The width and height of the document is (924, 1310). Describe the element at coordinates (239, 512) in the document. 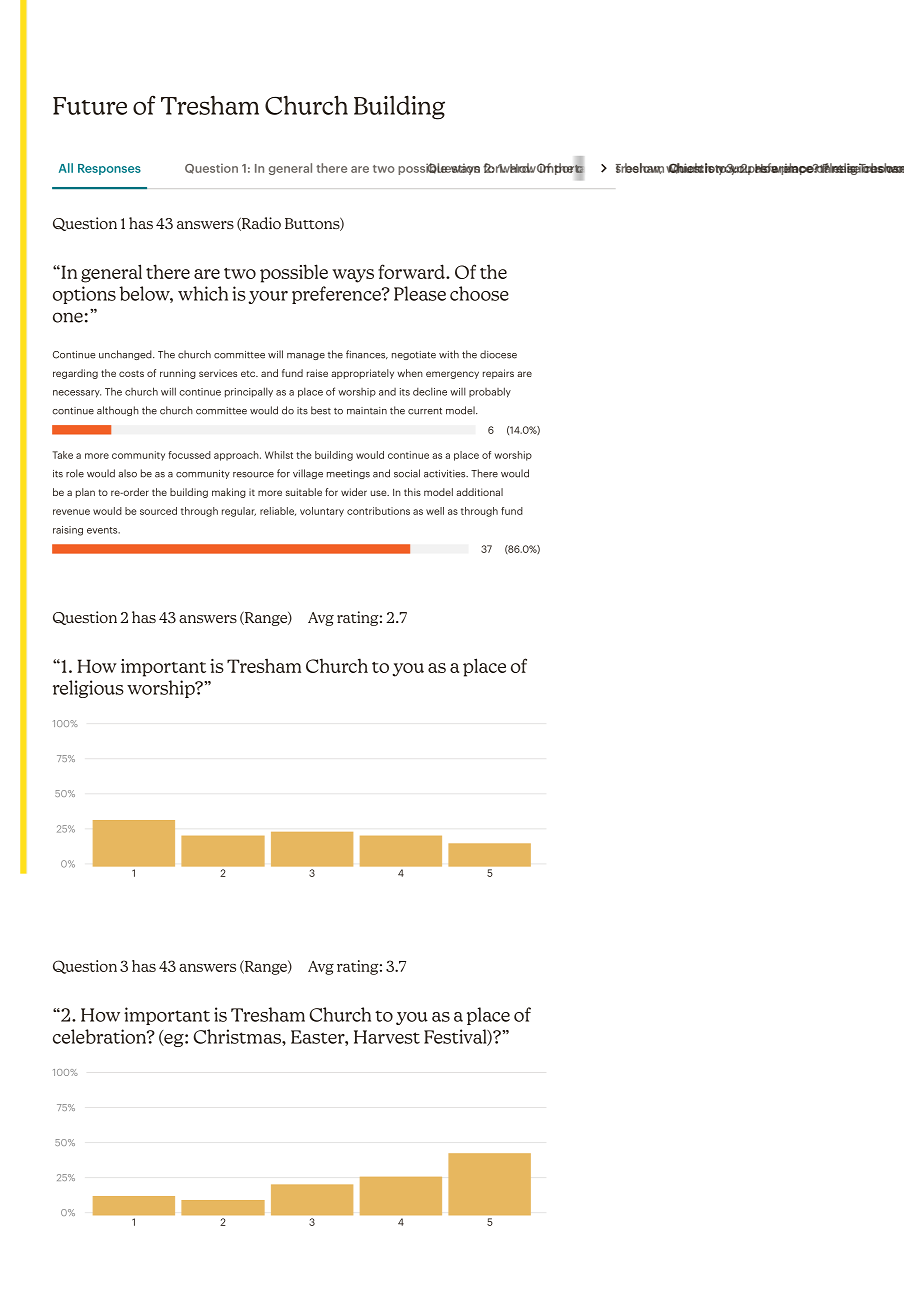

I see `regular` at that location.
